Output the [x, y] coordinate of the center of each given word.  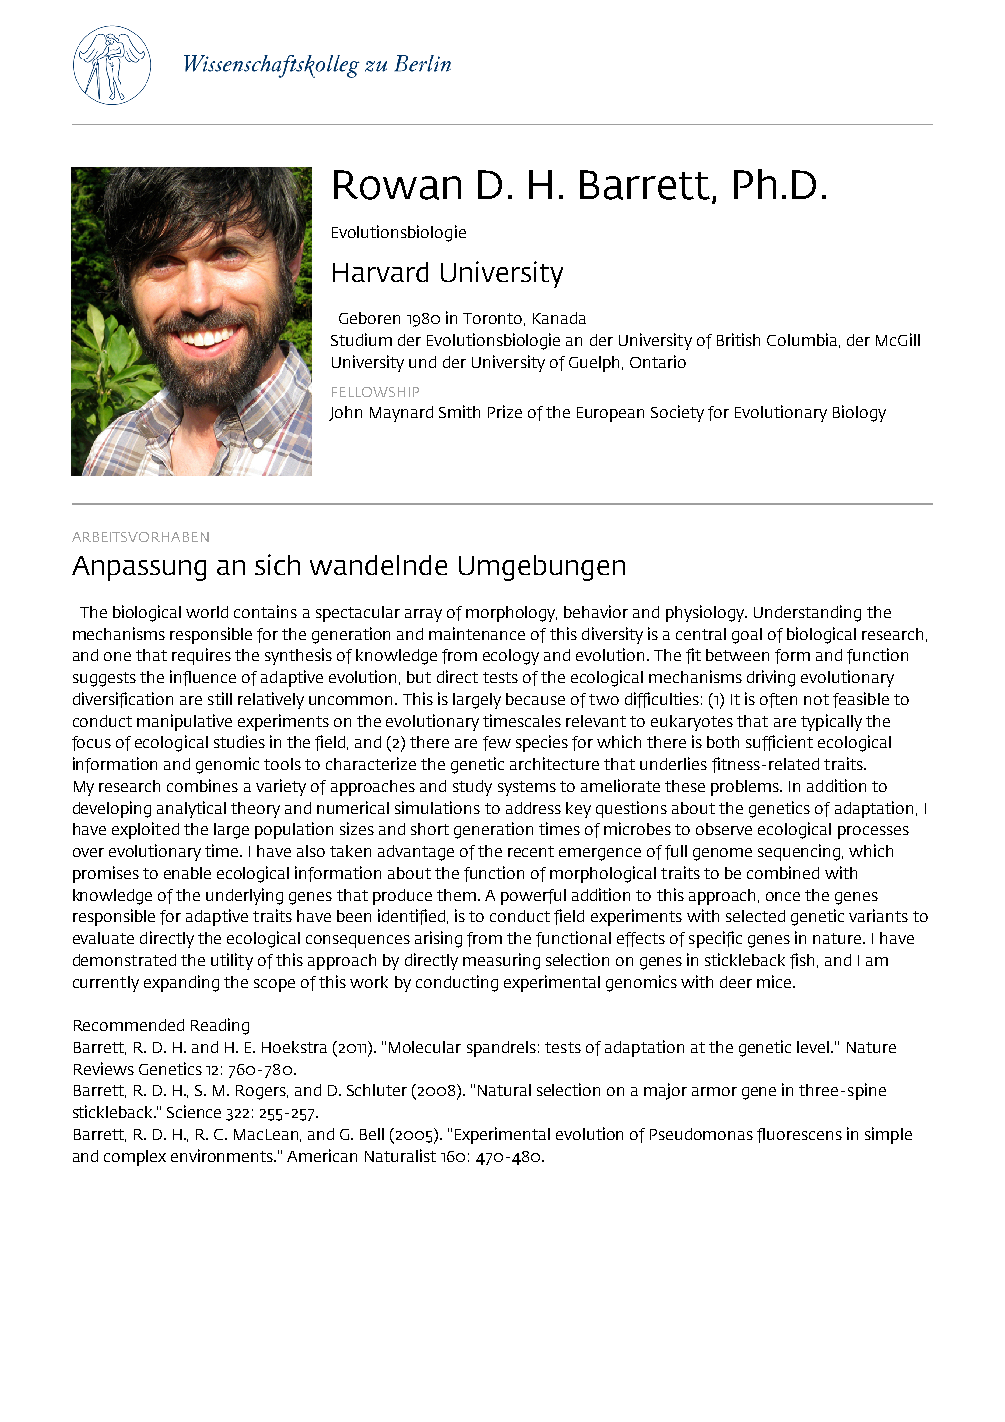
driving [771, 678]
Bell [372, 1134]
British [738, 339]
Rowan [397, 185]
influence [203, 678]
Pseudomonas [701, 1134]
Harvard [380, 272]
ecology [511, 657]
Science [194, 1111]
